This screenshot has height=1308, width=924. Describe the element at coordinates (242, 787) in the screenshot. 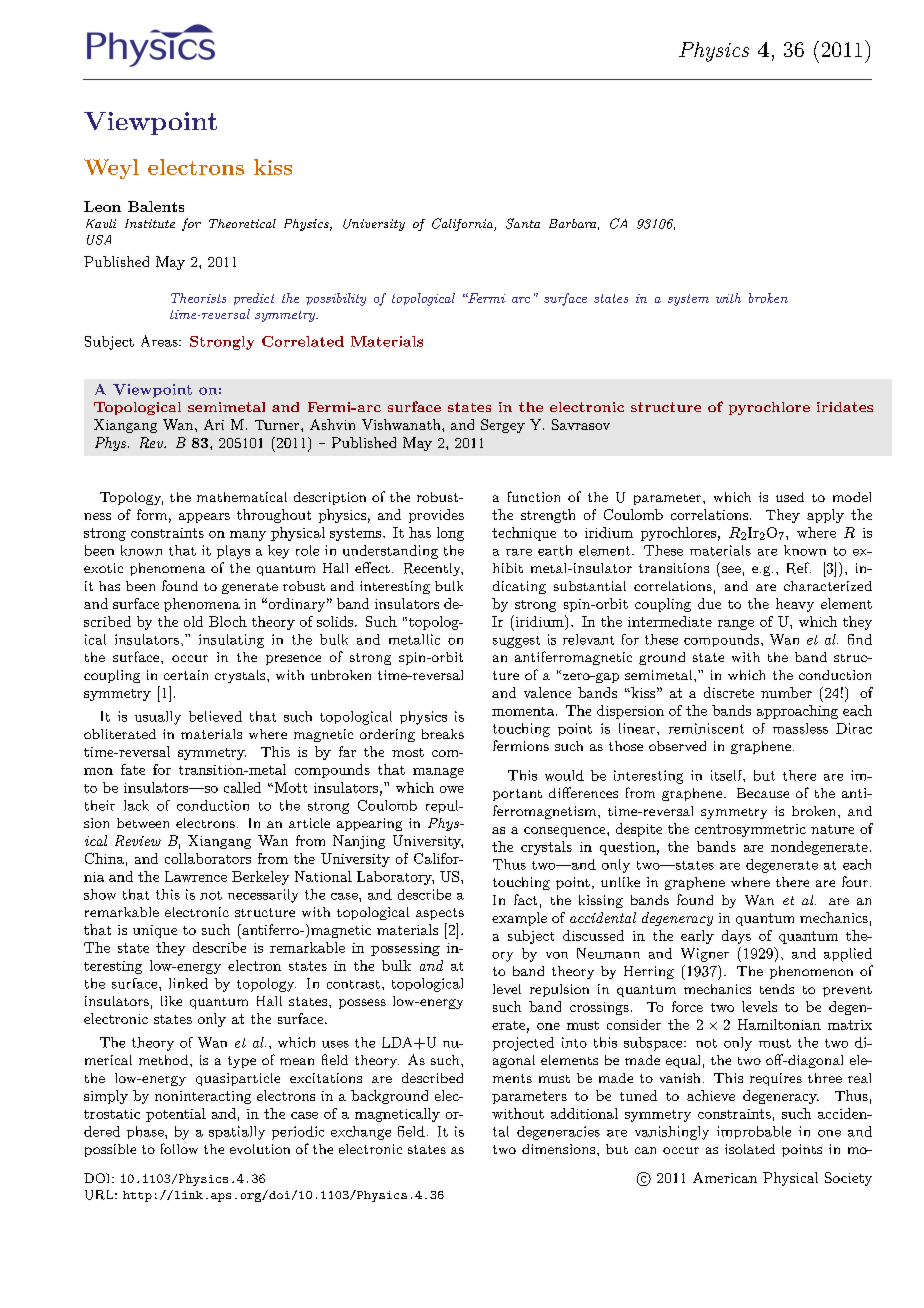

I see `called` at that location.
